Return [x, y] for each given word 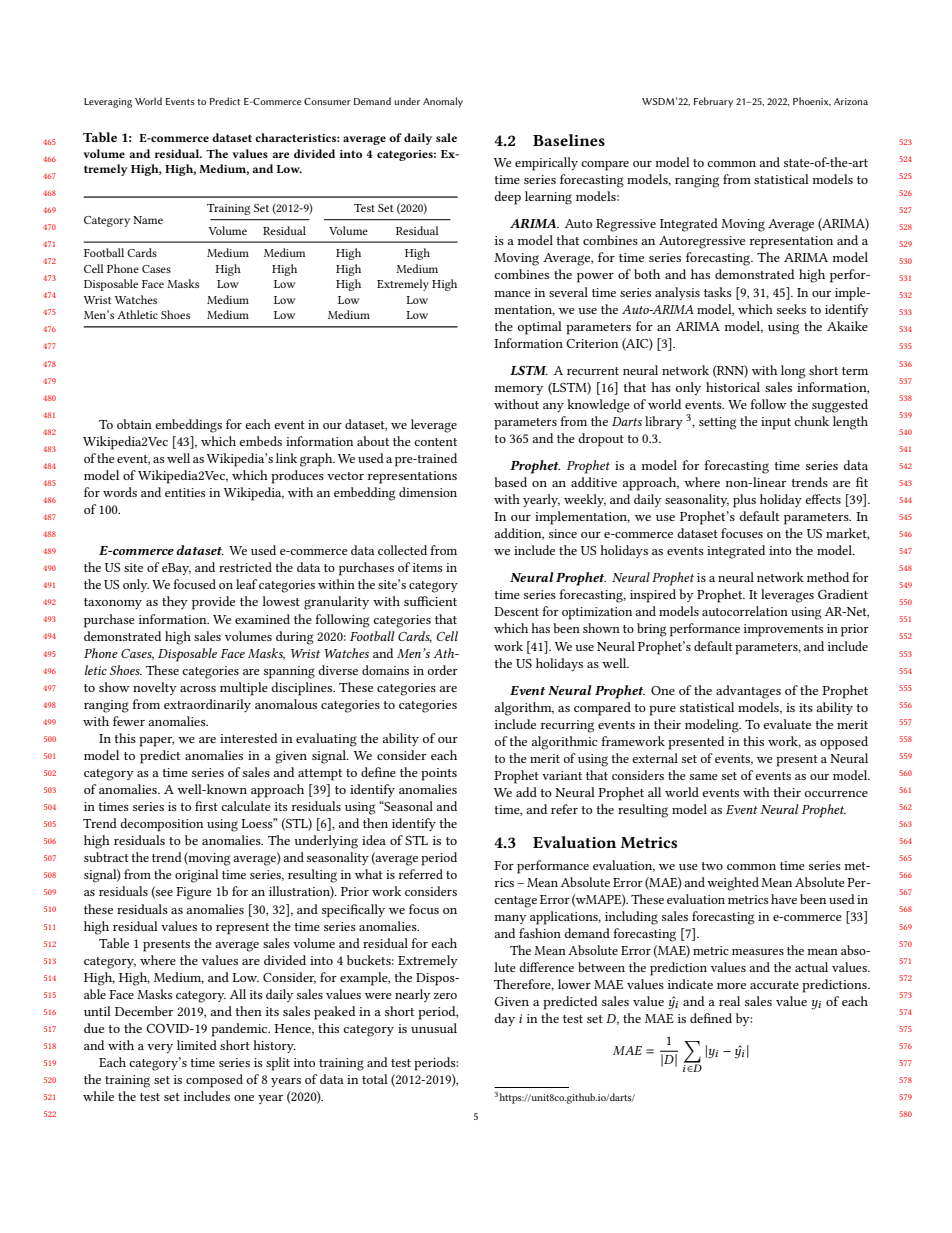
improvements [784, 630]
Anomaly [443, 102]
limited [197, 1045]
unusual [434, 1028]
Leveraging [108, 103]
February [713, 102]
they [175, 602]
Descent [516, 611]
